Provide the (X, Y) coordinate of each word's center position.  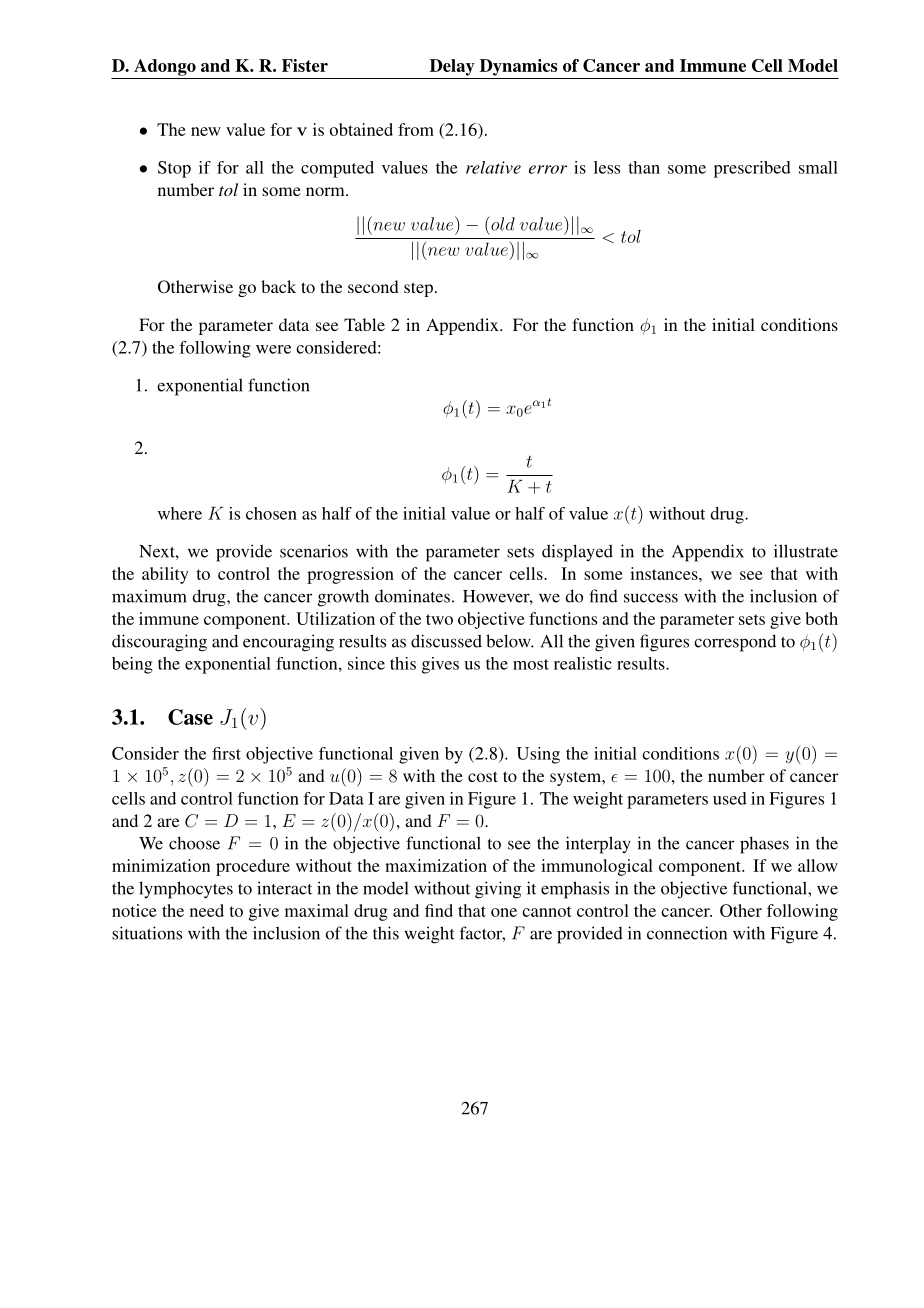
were (273, 349)
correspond (735, 643)
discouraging (159, 643)
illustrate (806, 551)
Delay (452, 67)
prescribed (752, 169)
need (207, 910)
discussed (446, 641)
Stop (174, 169)
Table (364, 324)
